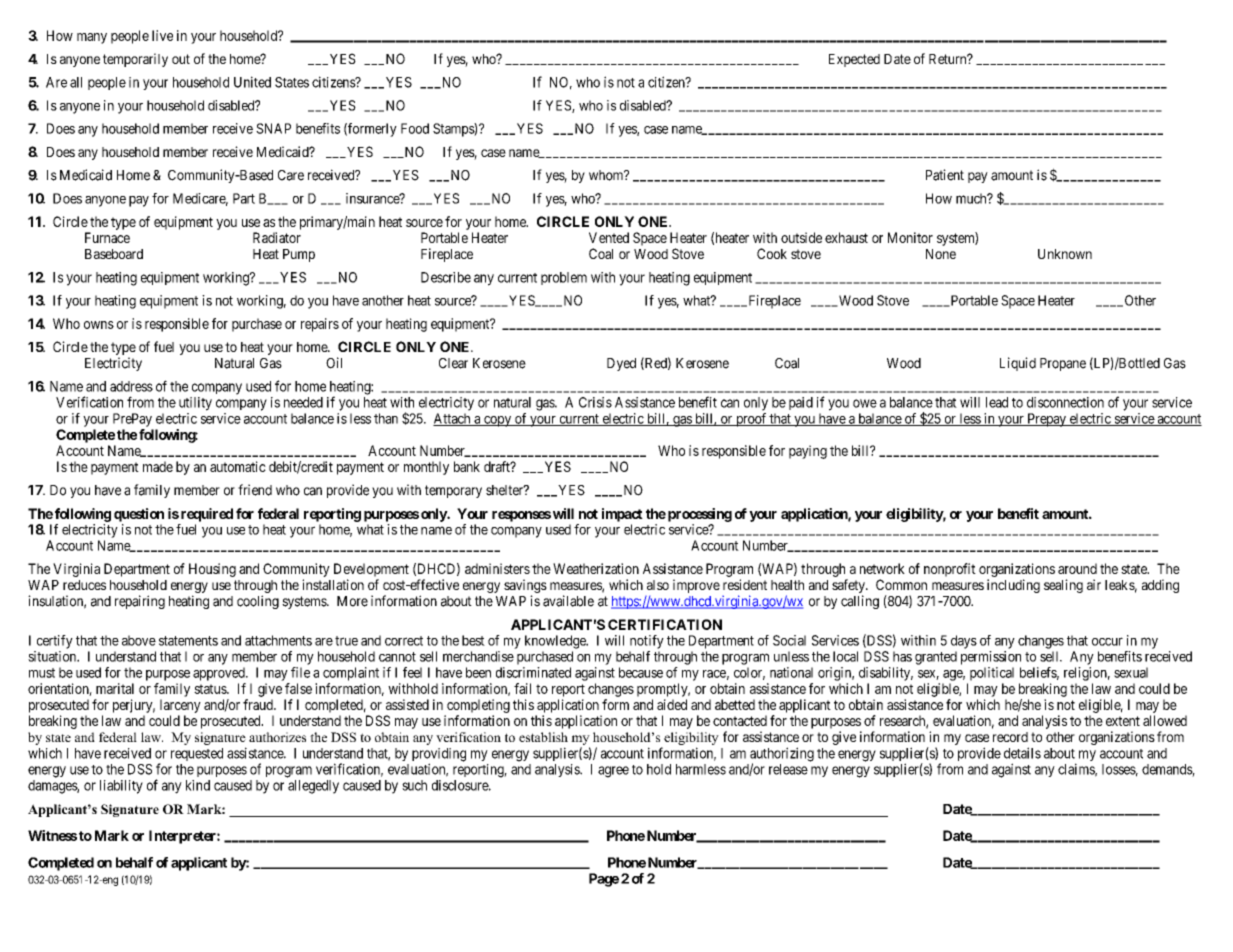 The width and height of the document is (1233, 952). Describe the element at coordinates (198, 785) in the document. I see `kind` at that location.
